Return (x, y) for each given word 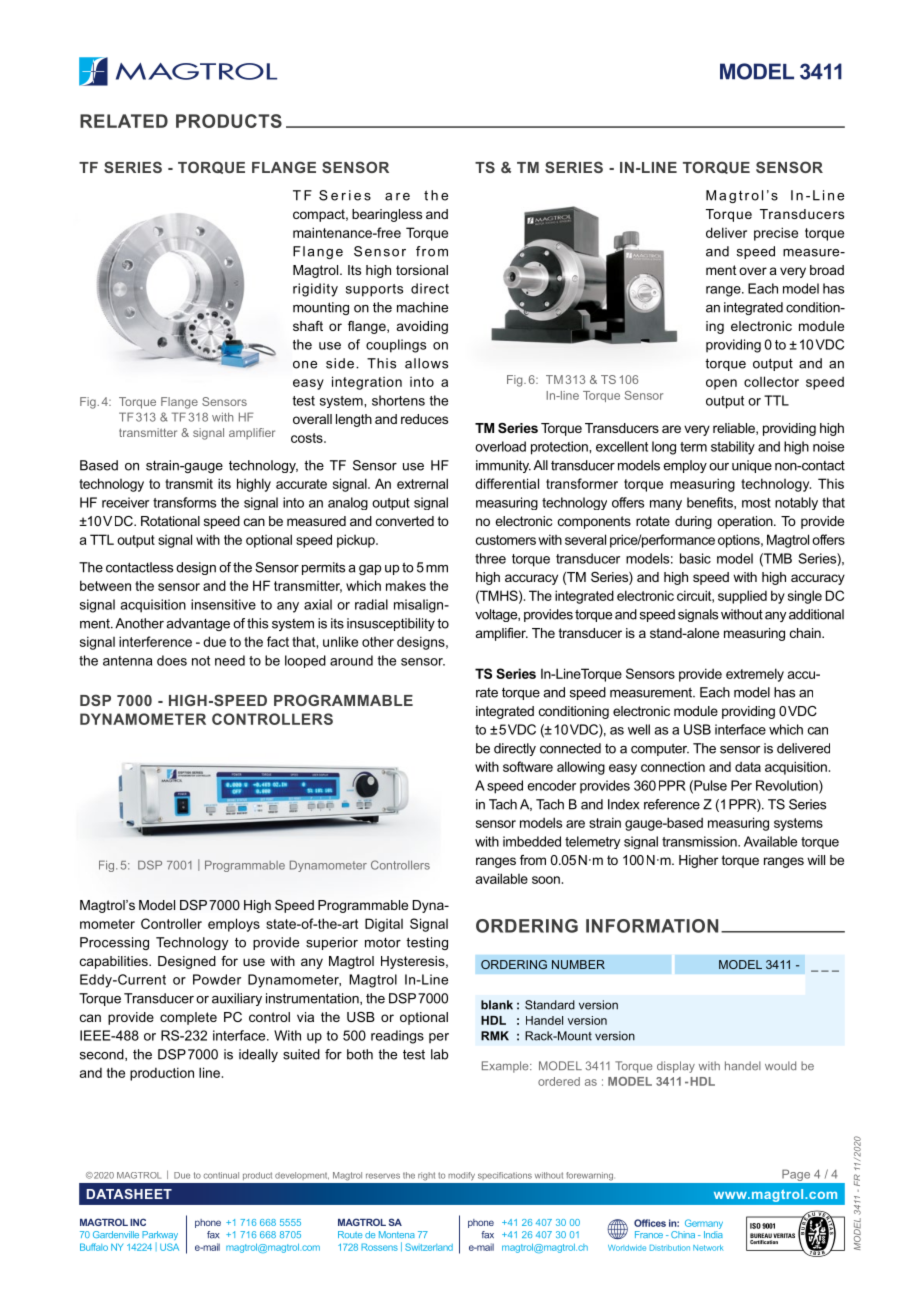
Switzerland (429, 1247)
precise (776, 234)
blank (497, 1005)
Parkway (160, 1235)
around (351, 660)
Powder (217, 979)
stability (733, 448)
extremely (755, 675)
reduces (424, 419)
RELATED (124, 121)
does (172, 660)
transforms (184, 502)
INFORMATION (652, 926)
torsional (422, 270)
